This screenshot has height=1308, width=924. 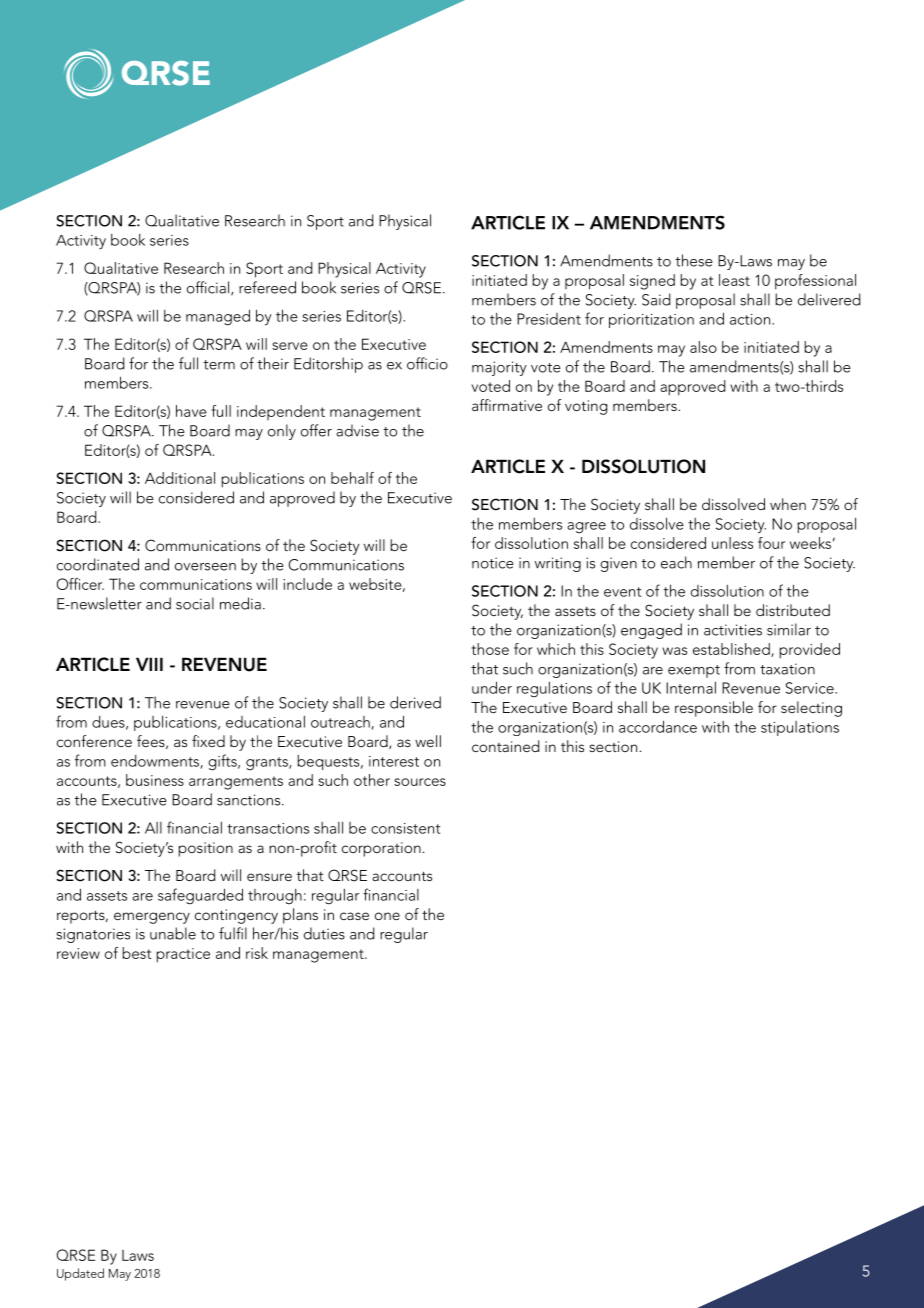 I want to click on Updated, so click(x=80, y=1274).
